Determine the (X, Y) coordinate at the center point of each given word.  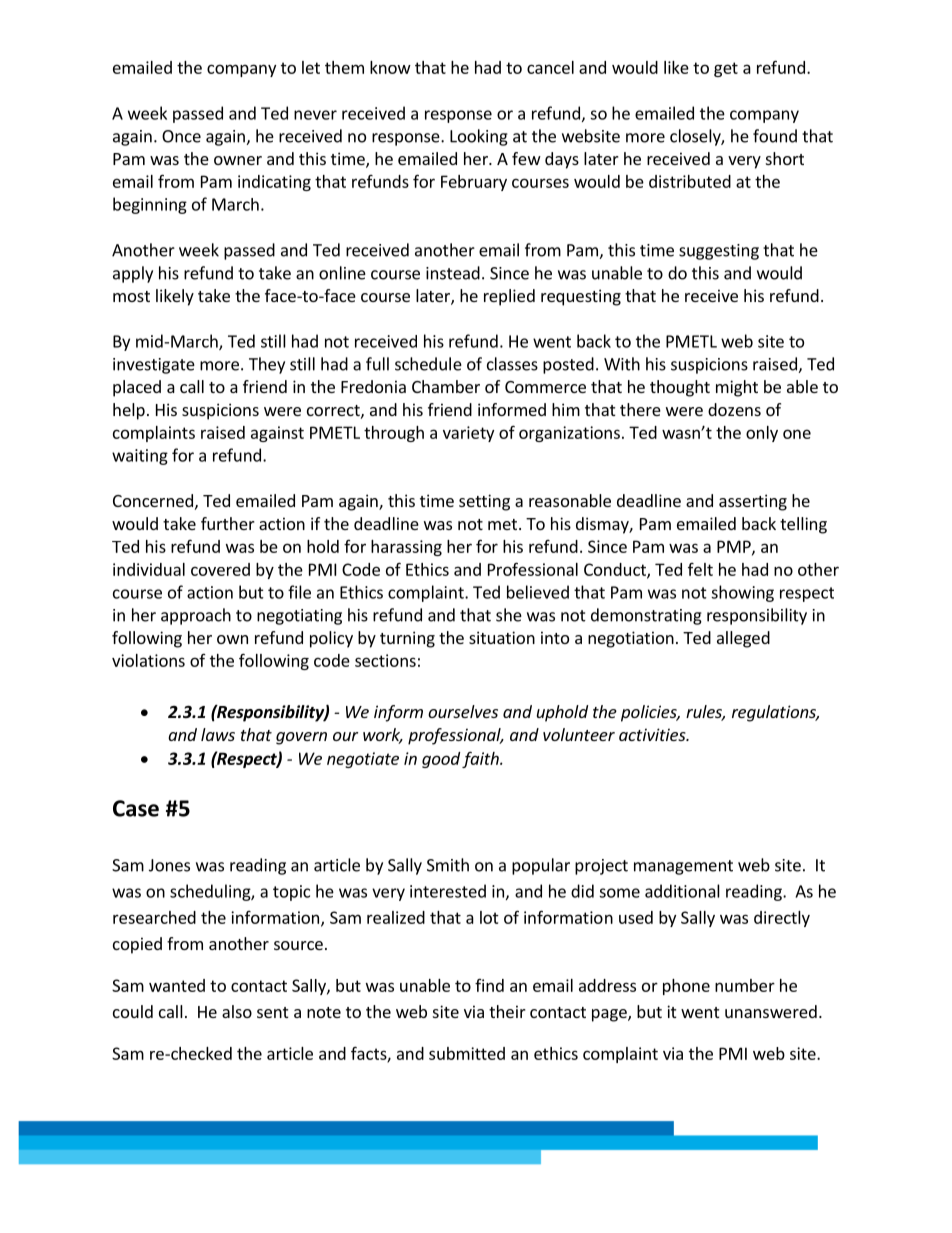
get (726, 69)
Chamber (446, 386)
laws (218, 734)
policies (650, 713)
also (237, 1011)
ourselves (463, 711)
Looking (479, 137)
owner (238, 160)
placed (137, 388)
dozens (734, 409)
